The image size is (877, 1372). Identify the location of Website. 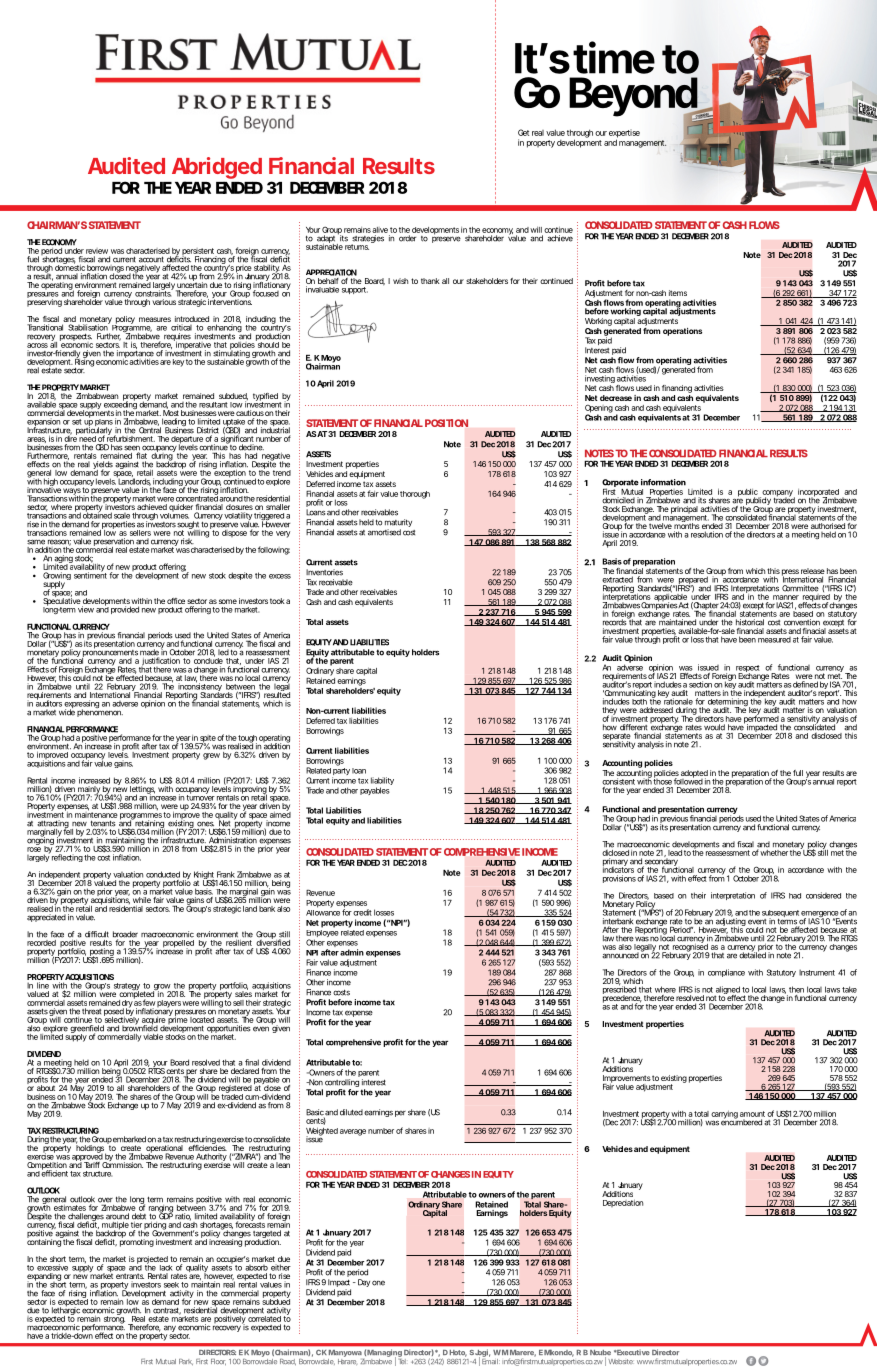
(620, 1361).
